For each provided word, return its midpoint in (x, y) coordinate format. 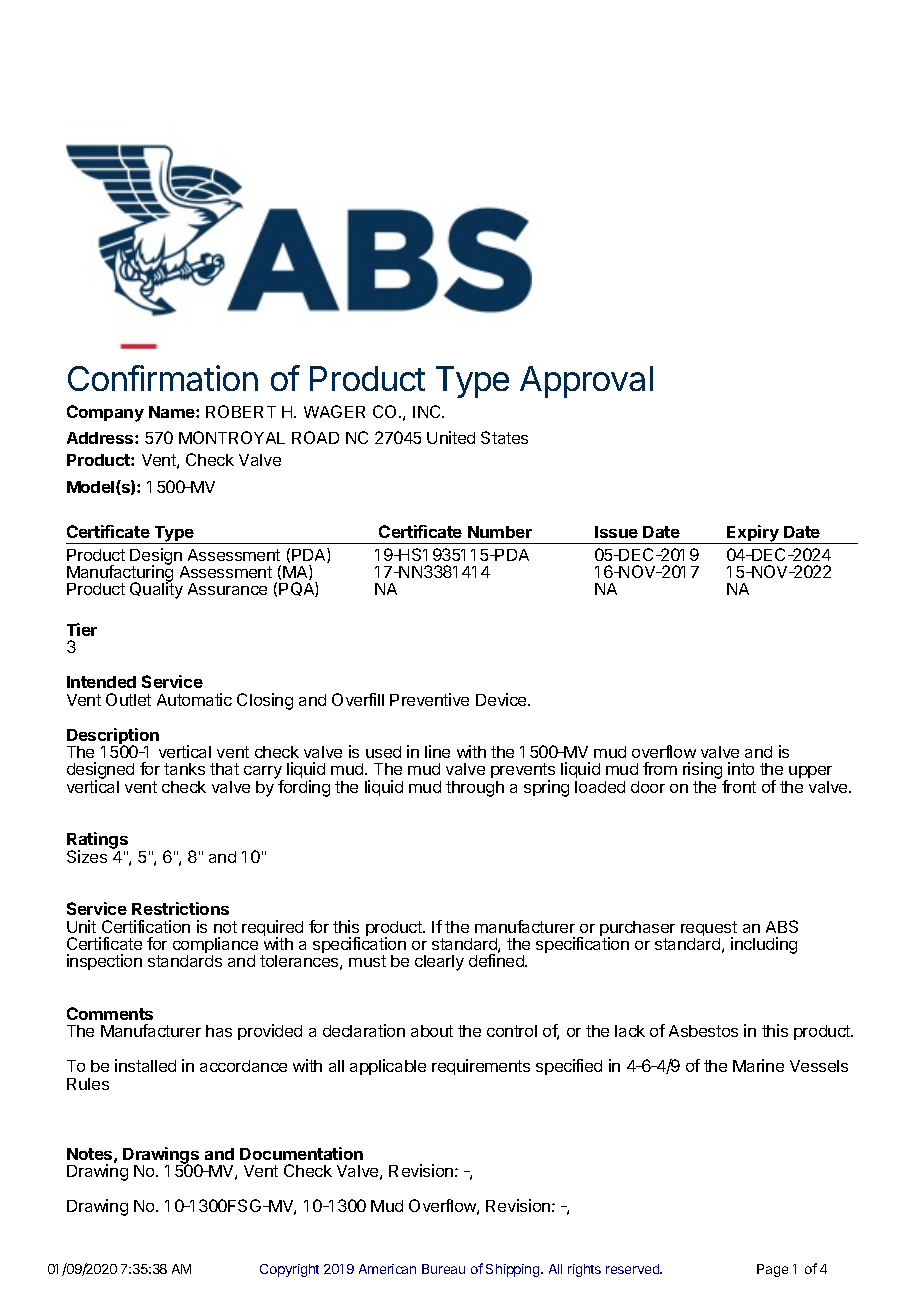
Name (173, 412)
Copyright (289, 1270)
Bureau (443, 1269)
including (764, 945)
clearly (439, 963)
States (504, 437)
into (741, 768)
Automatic (194, 699)
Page (772, 1270)
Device (502, 699)
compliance (215, 947)
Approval (586, 382)
